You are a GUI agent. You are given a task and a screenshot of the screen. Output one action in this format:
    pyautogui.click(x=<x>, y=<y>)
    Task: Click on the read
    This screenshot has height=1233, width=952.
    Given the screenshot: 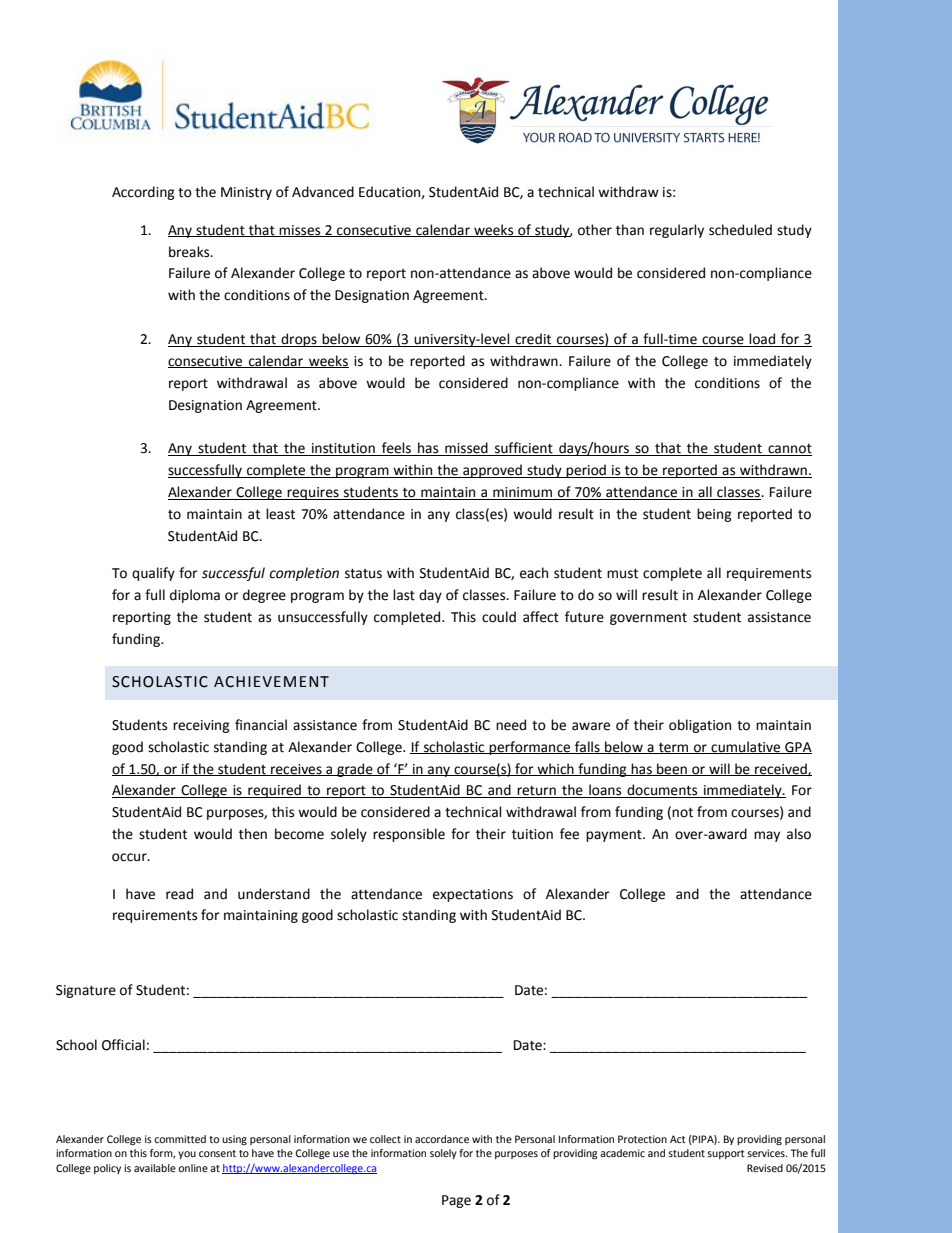 What is the action you would take?
    pyautogui.click(x=179, y=894)
